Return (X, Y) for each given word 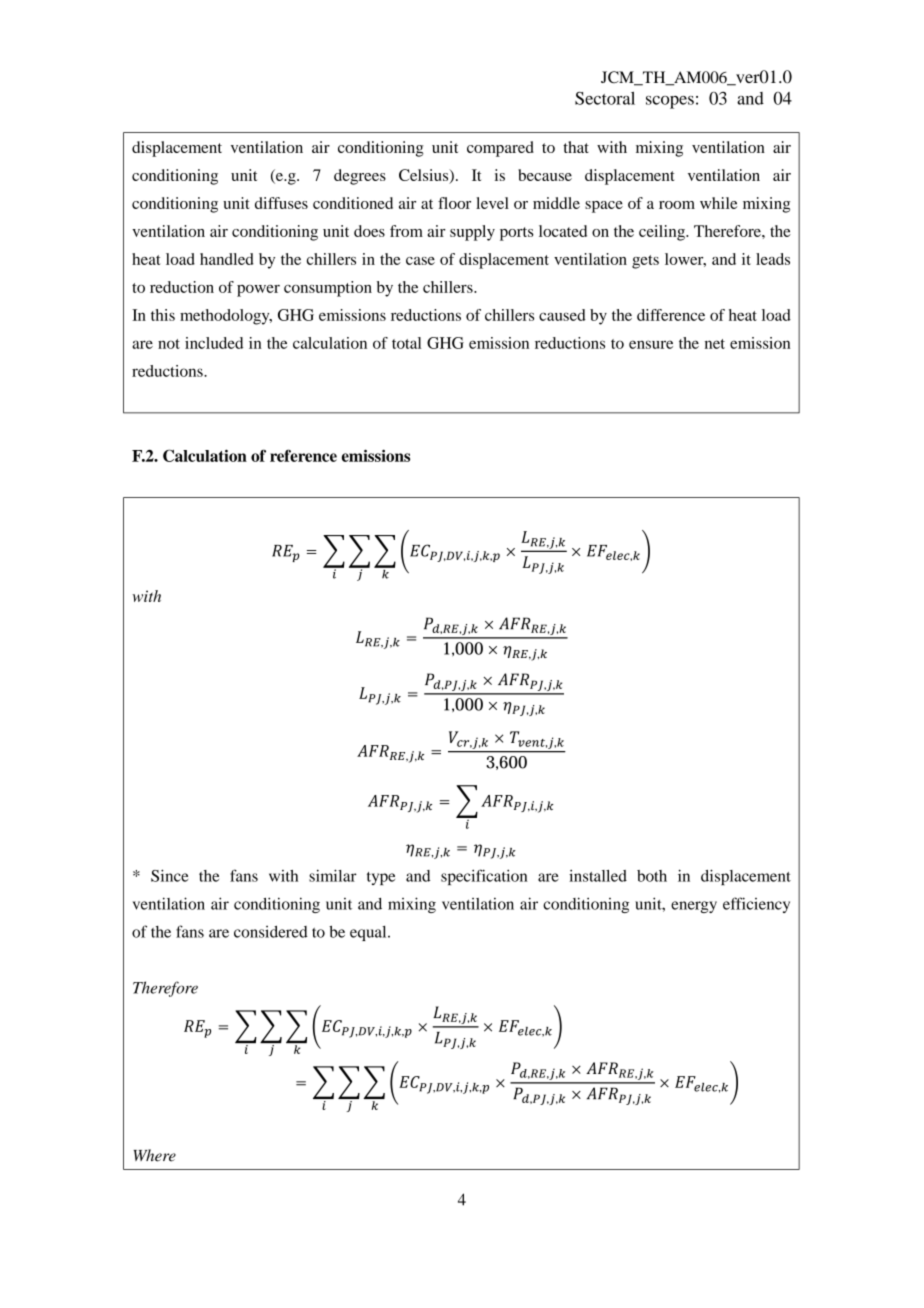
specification (484, 877)
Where (155, 1155)
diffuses (281, 203)
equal (369, 933)
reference (303, 455)
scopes (670, 102)
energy (694, 907)
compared (500, 149)
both (652, 876)
